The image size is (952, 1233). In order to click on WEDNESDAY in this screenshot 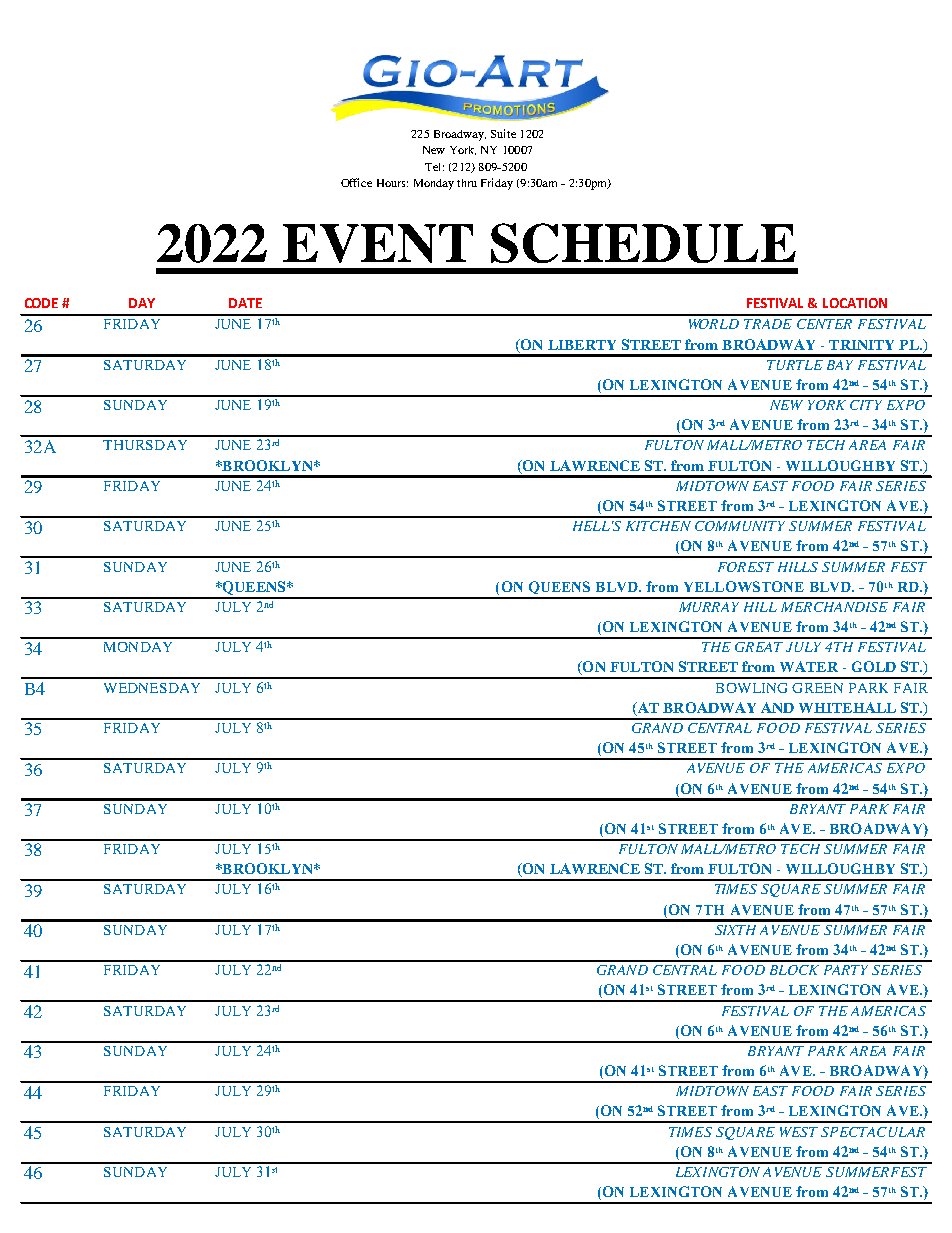, I will do `click(152, 688)`.
